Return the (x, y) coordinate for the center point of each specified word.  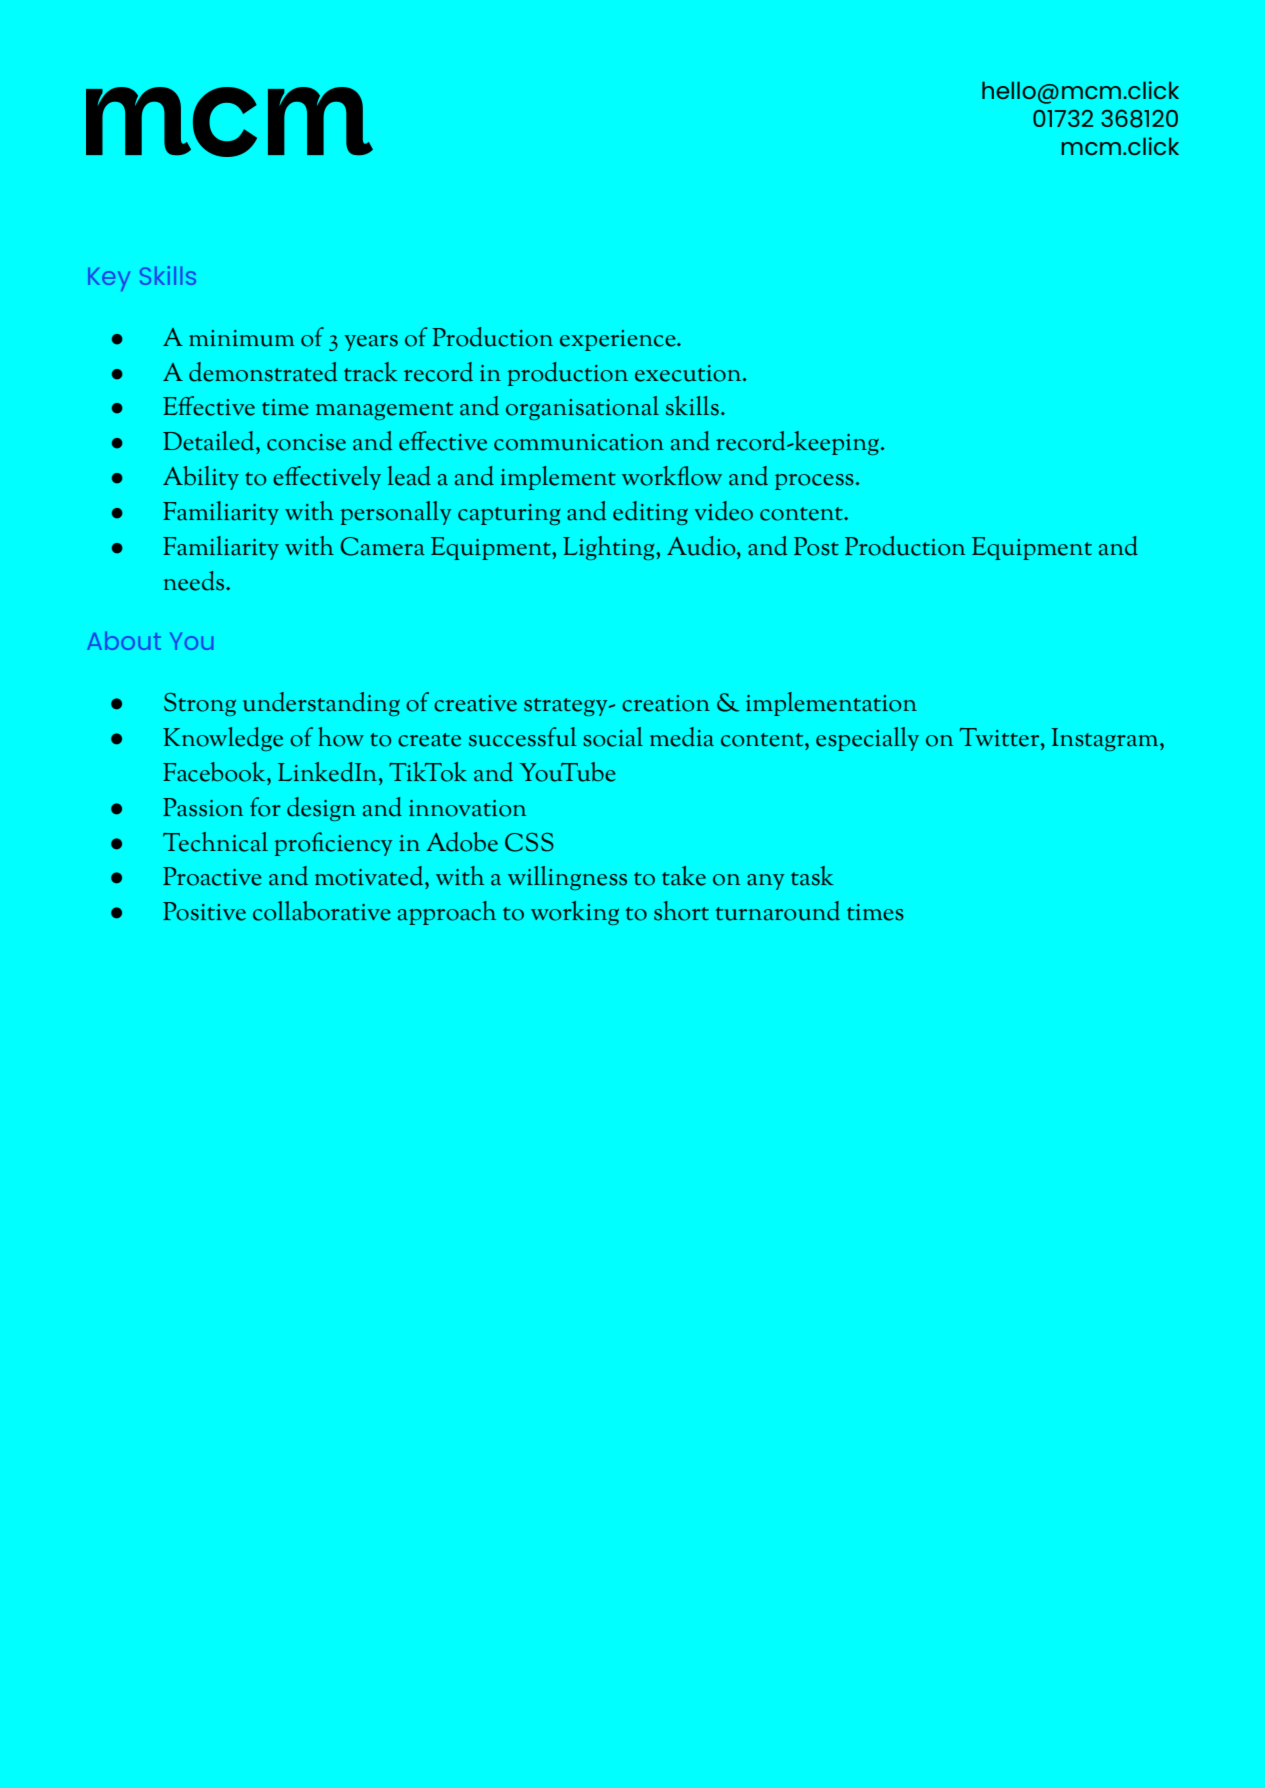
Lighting (610, 548)
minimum (241, 338)
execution (689, 373)
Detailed (210, 441)
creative (475, 703)
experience (619, 340)
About (124, 641)
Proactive (212, 876)
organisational (582, 408)
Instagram (1106, 739)
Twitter (1001, 737)
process (814, 482)
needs (195, 581)
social (613, 737)
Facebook (215, 772)
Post (816, 546)
